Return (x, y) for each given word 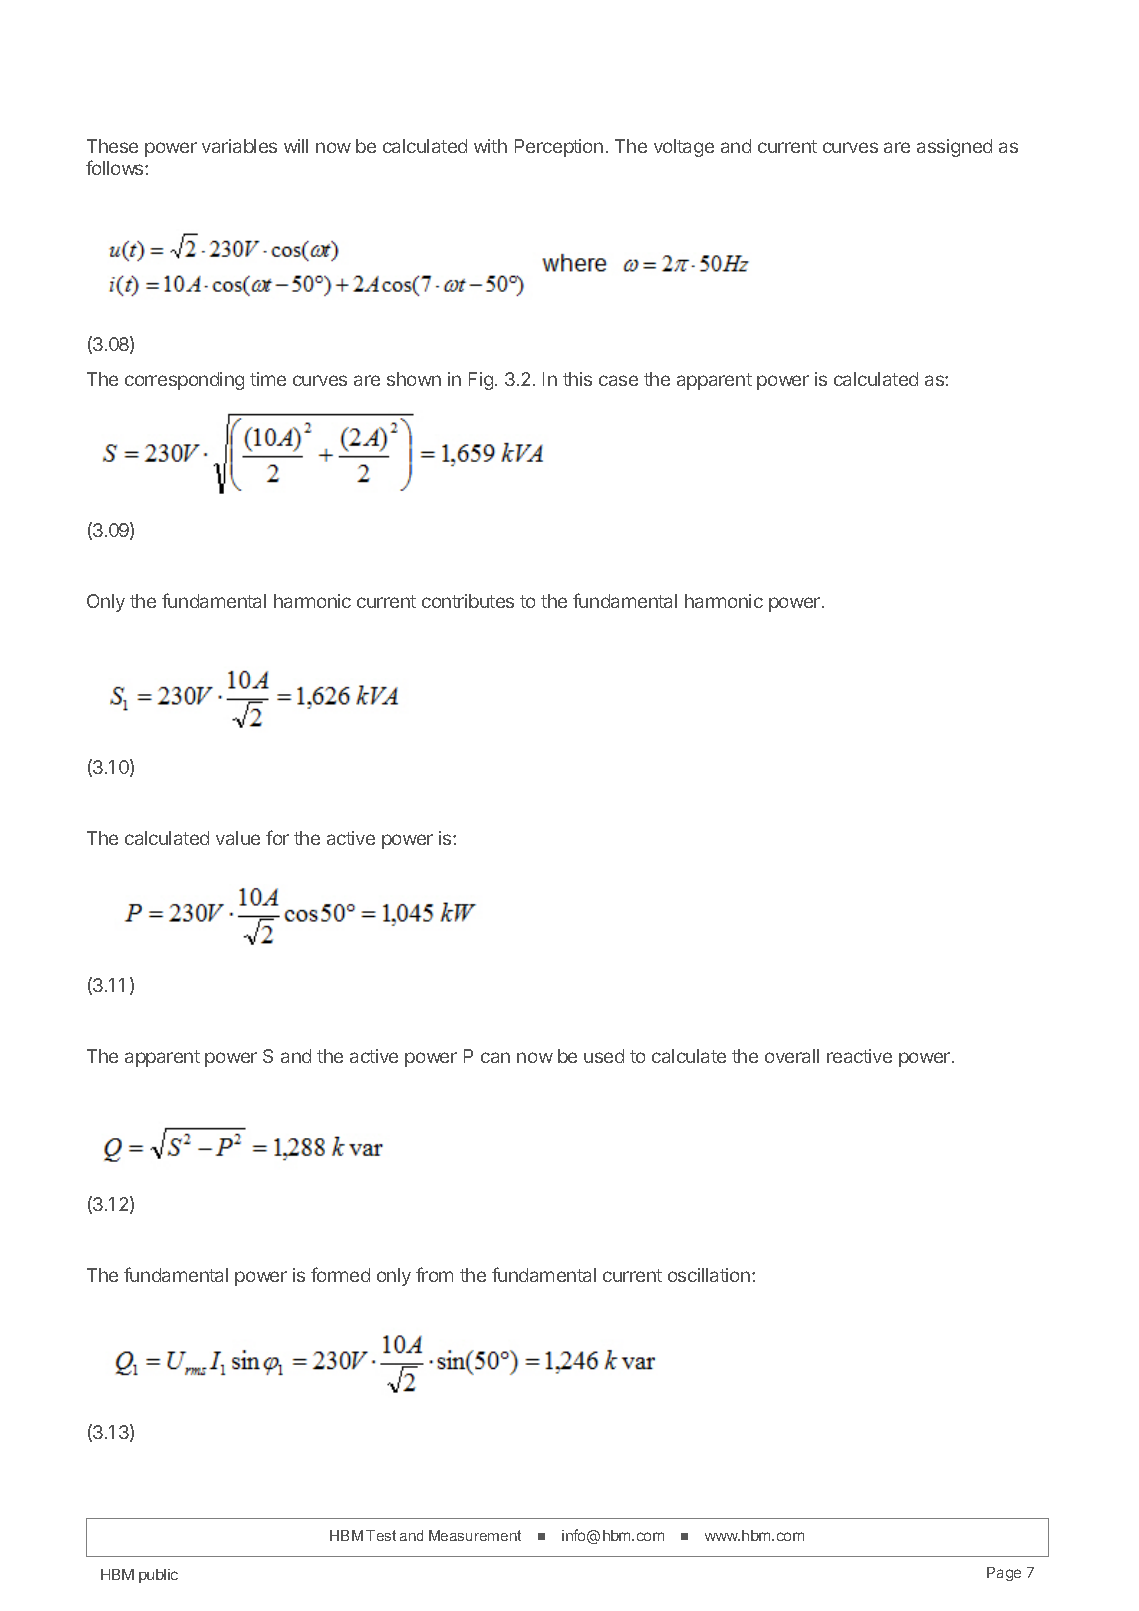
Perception (559, 148)
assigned (954, 148)
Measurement (475, 1535)
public (158, 1576)
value (238, 838)
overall (792, 1056)
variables (239, 146)
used (604, 1056)
